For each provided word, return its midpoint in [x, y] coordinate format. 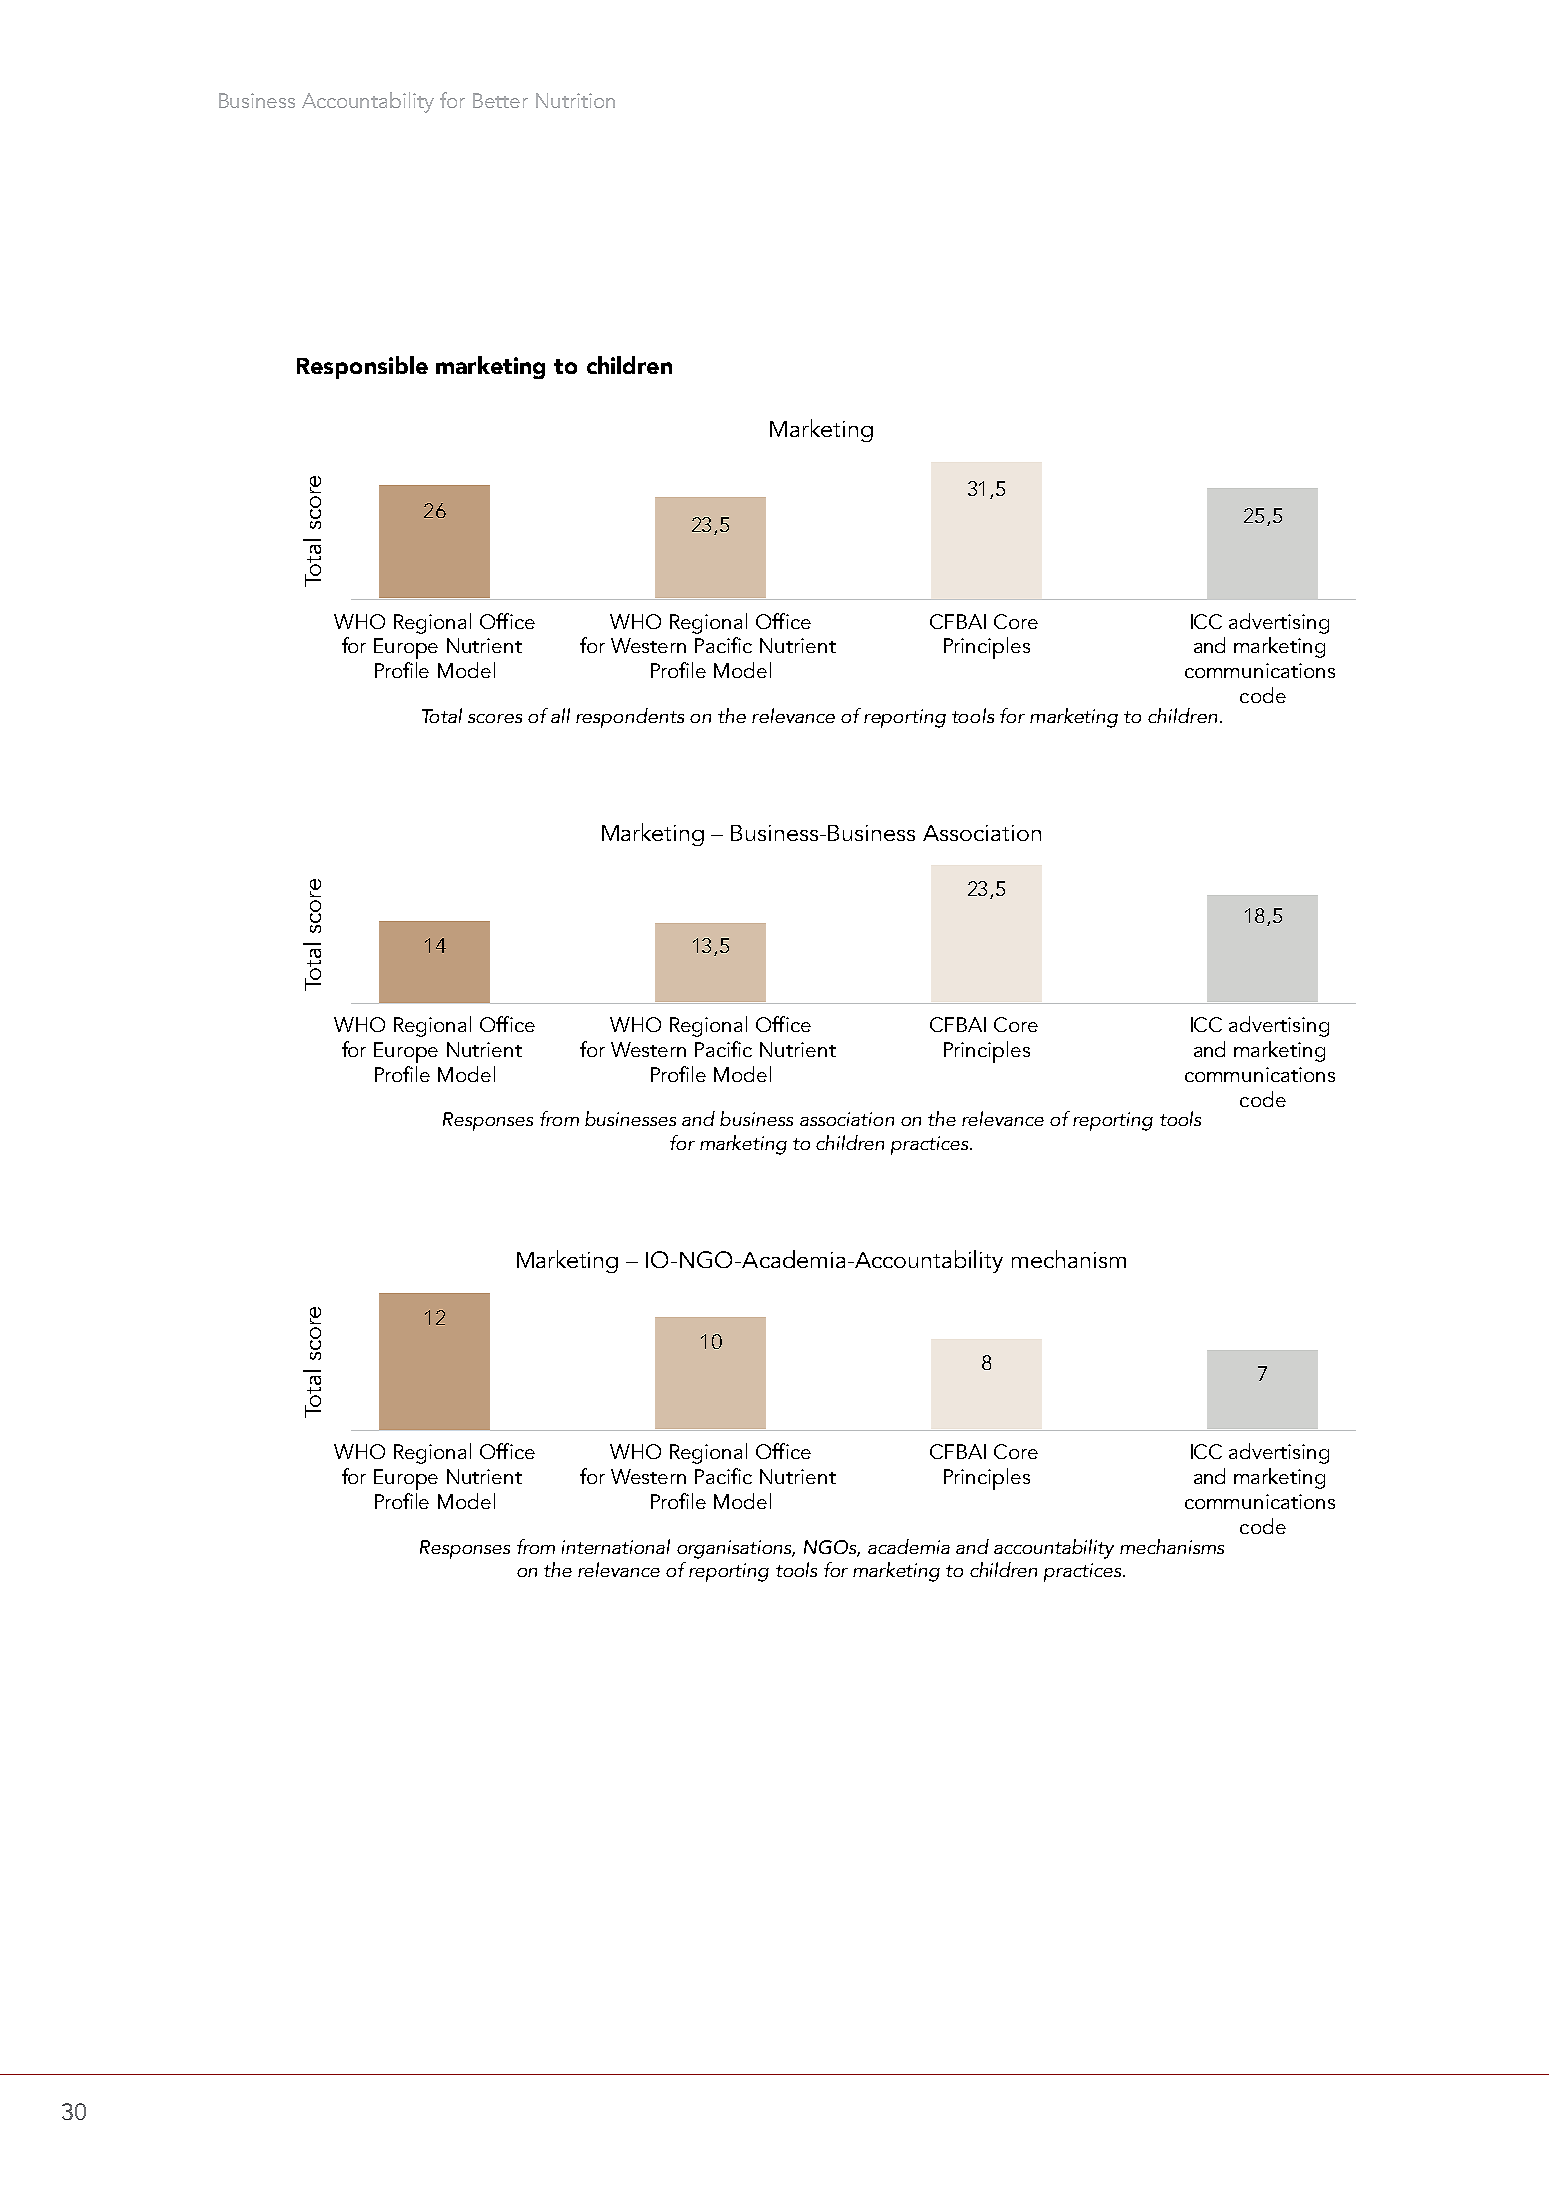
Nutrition [575, 100]
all [560, 715]
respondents [630, 718]
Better [500, 100]
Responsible [362, 367]
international [616, 1546]
